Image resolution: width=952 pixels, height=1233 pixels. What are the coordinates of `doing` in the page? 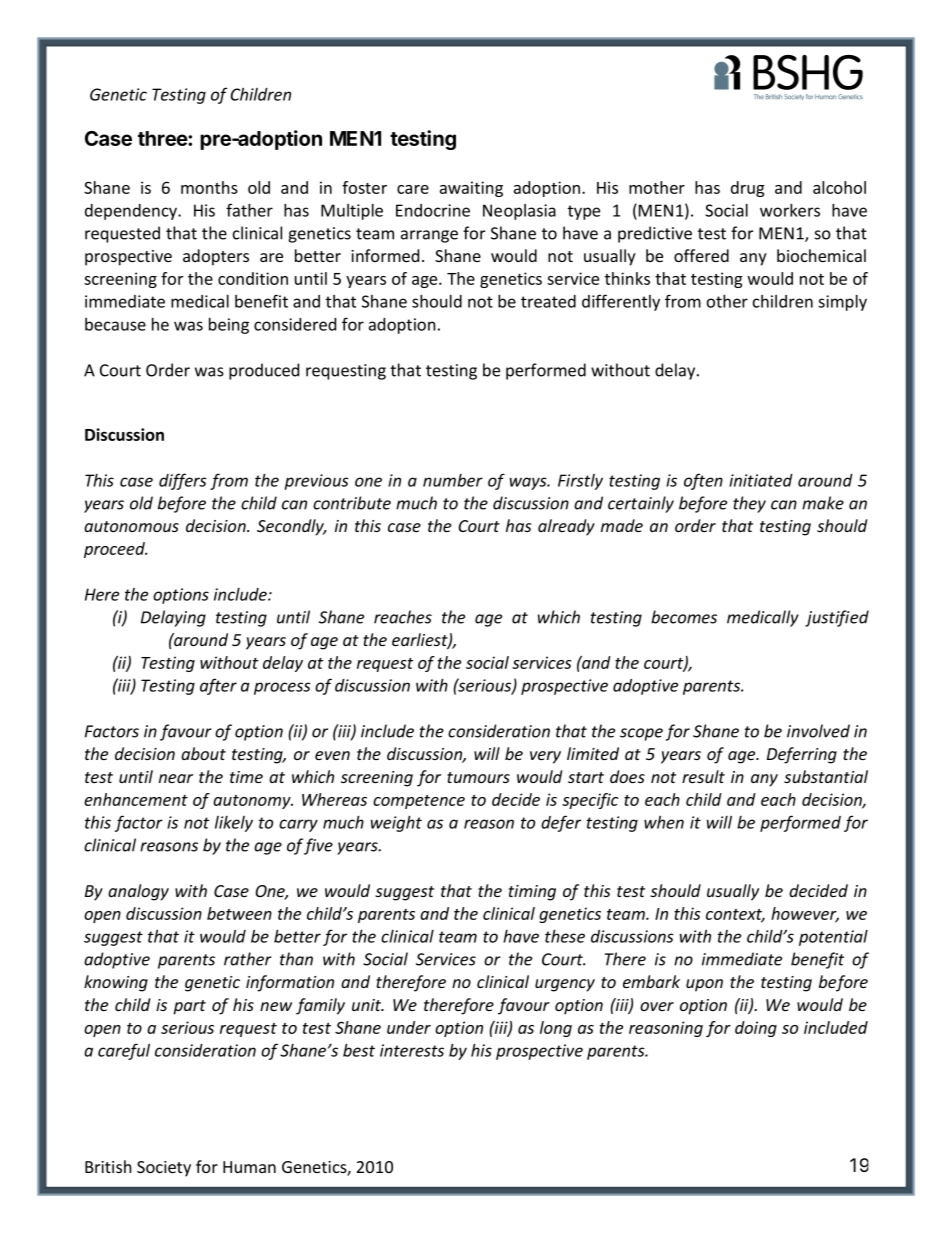 It's located at (756, 1029).
